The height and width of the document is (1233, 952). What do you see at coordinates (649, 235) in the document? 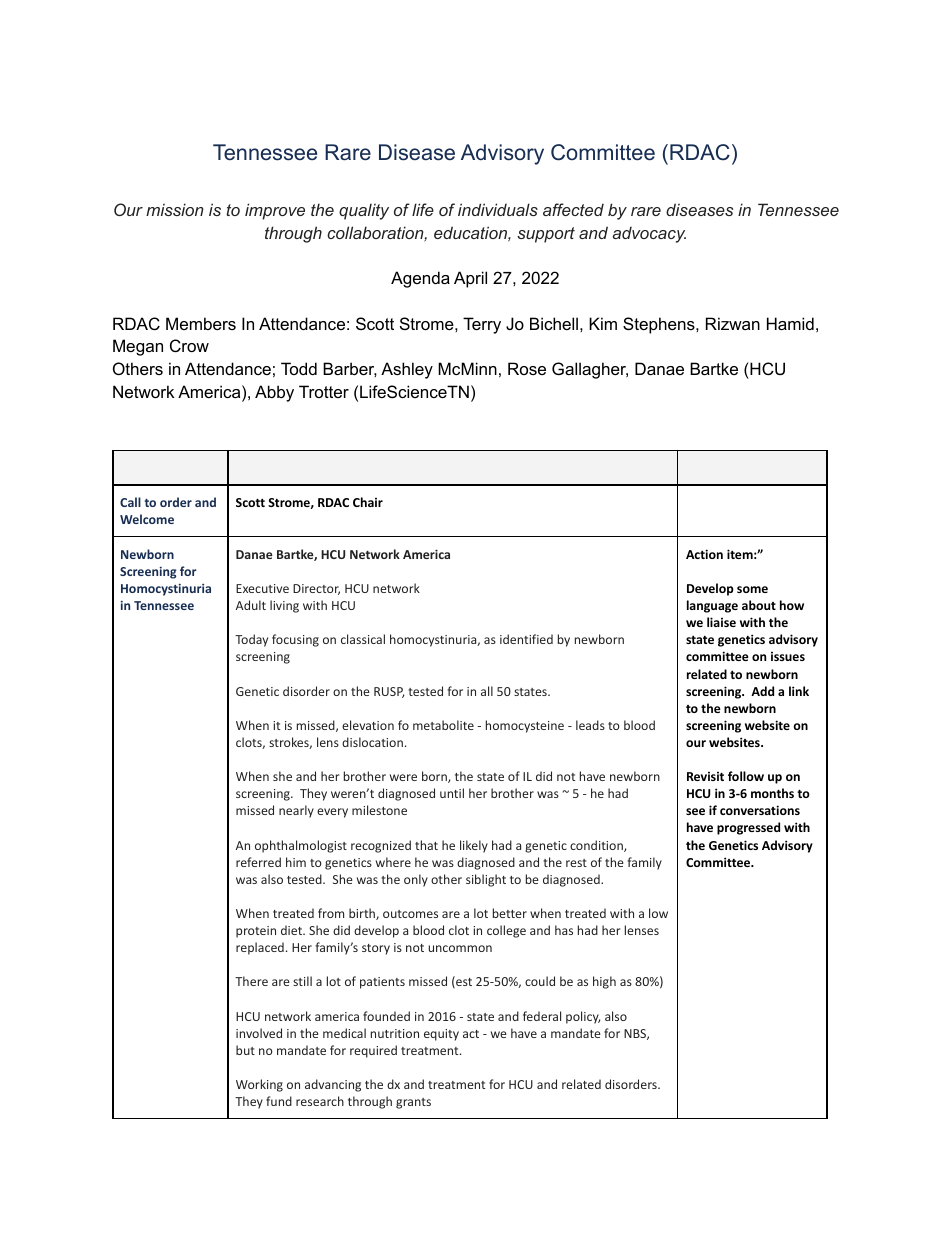
I see `advocacy` at bounding box center [649, 235].
